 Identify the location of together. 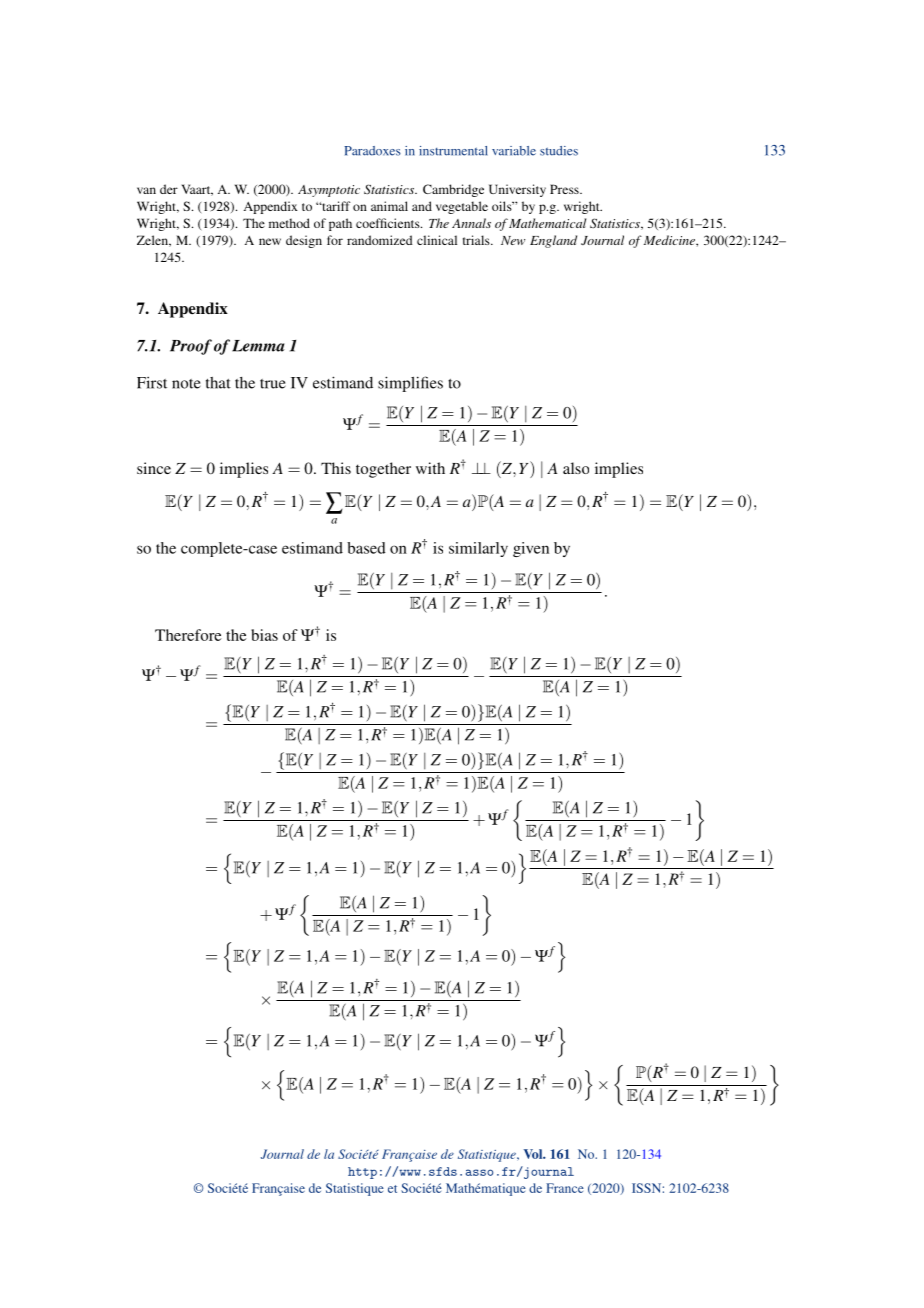
(383, 470).
